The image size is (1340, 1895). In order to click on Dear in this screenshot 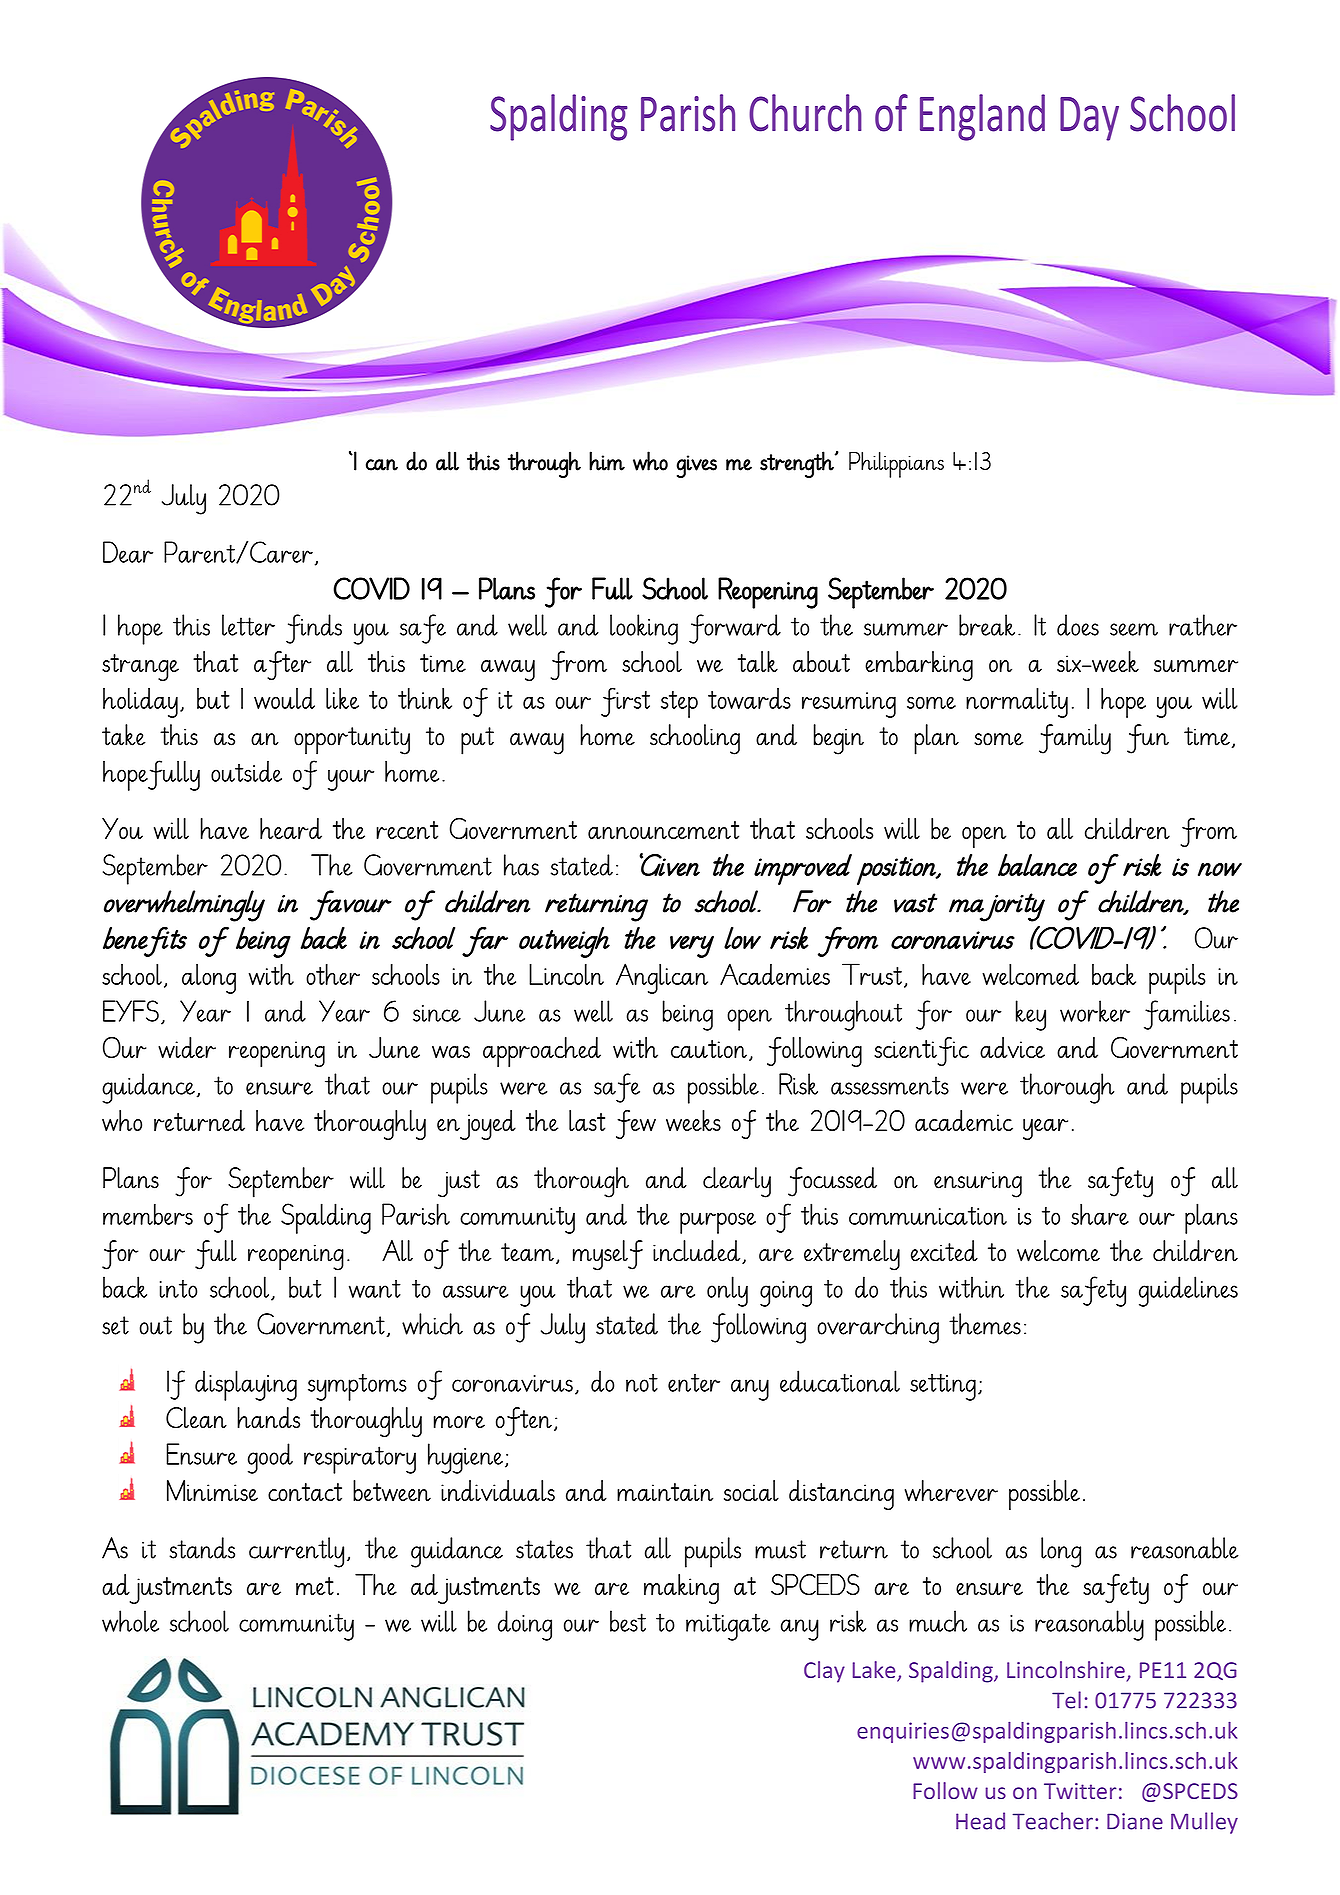, I will do `click(128, 552)`.
